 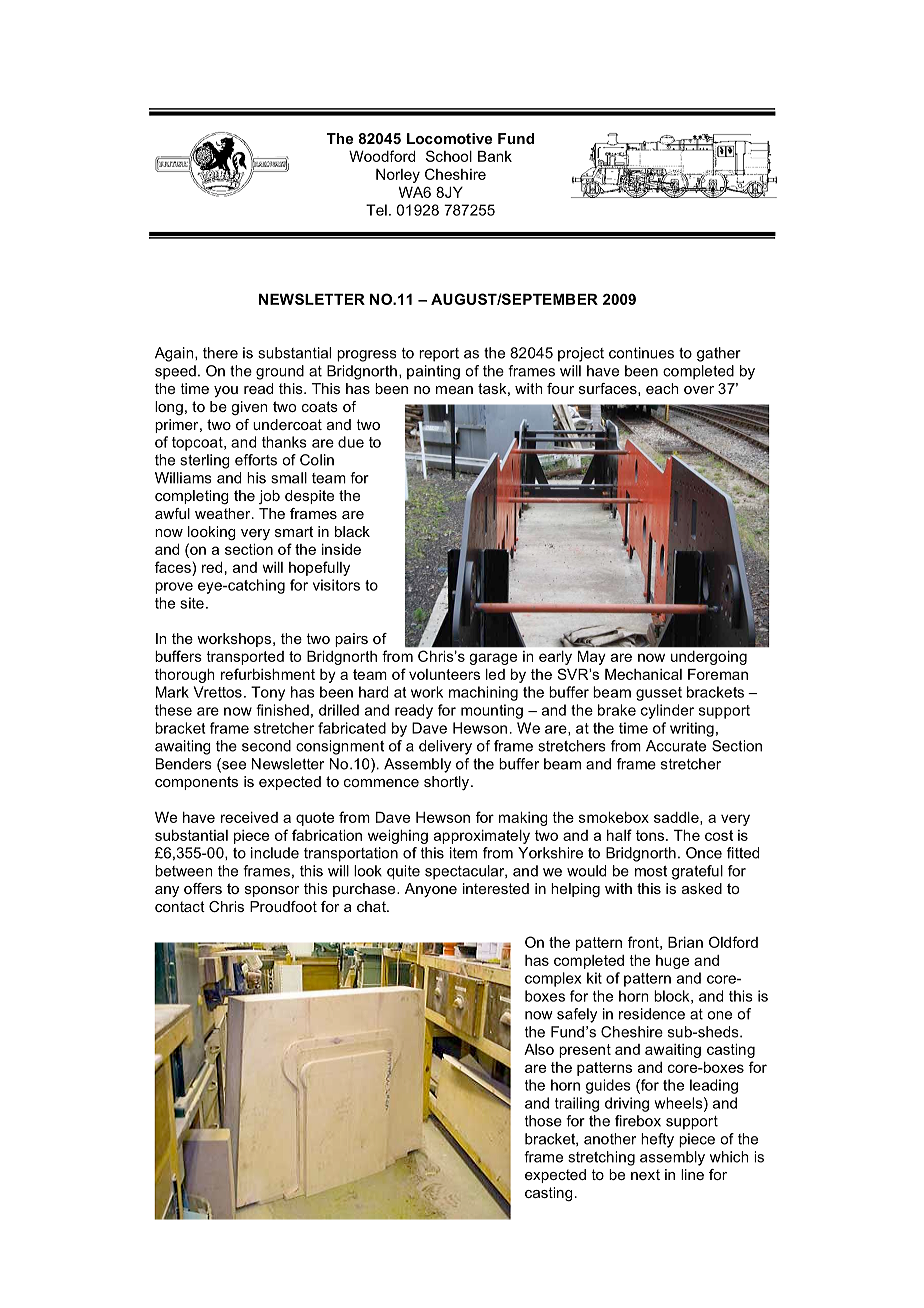 What do you see at coordinates (245, 658) in the screenshot?
I see `transported` at bounding box center [245, 658].
